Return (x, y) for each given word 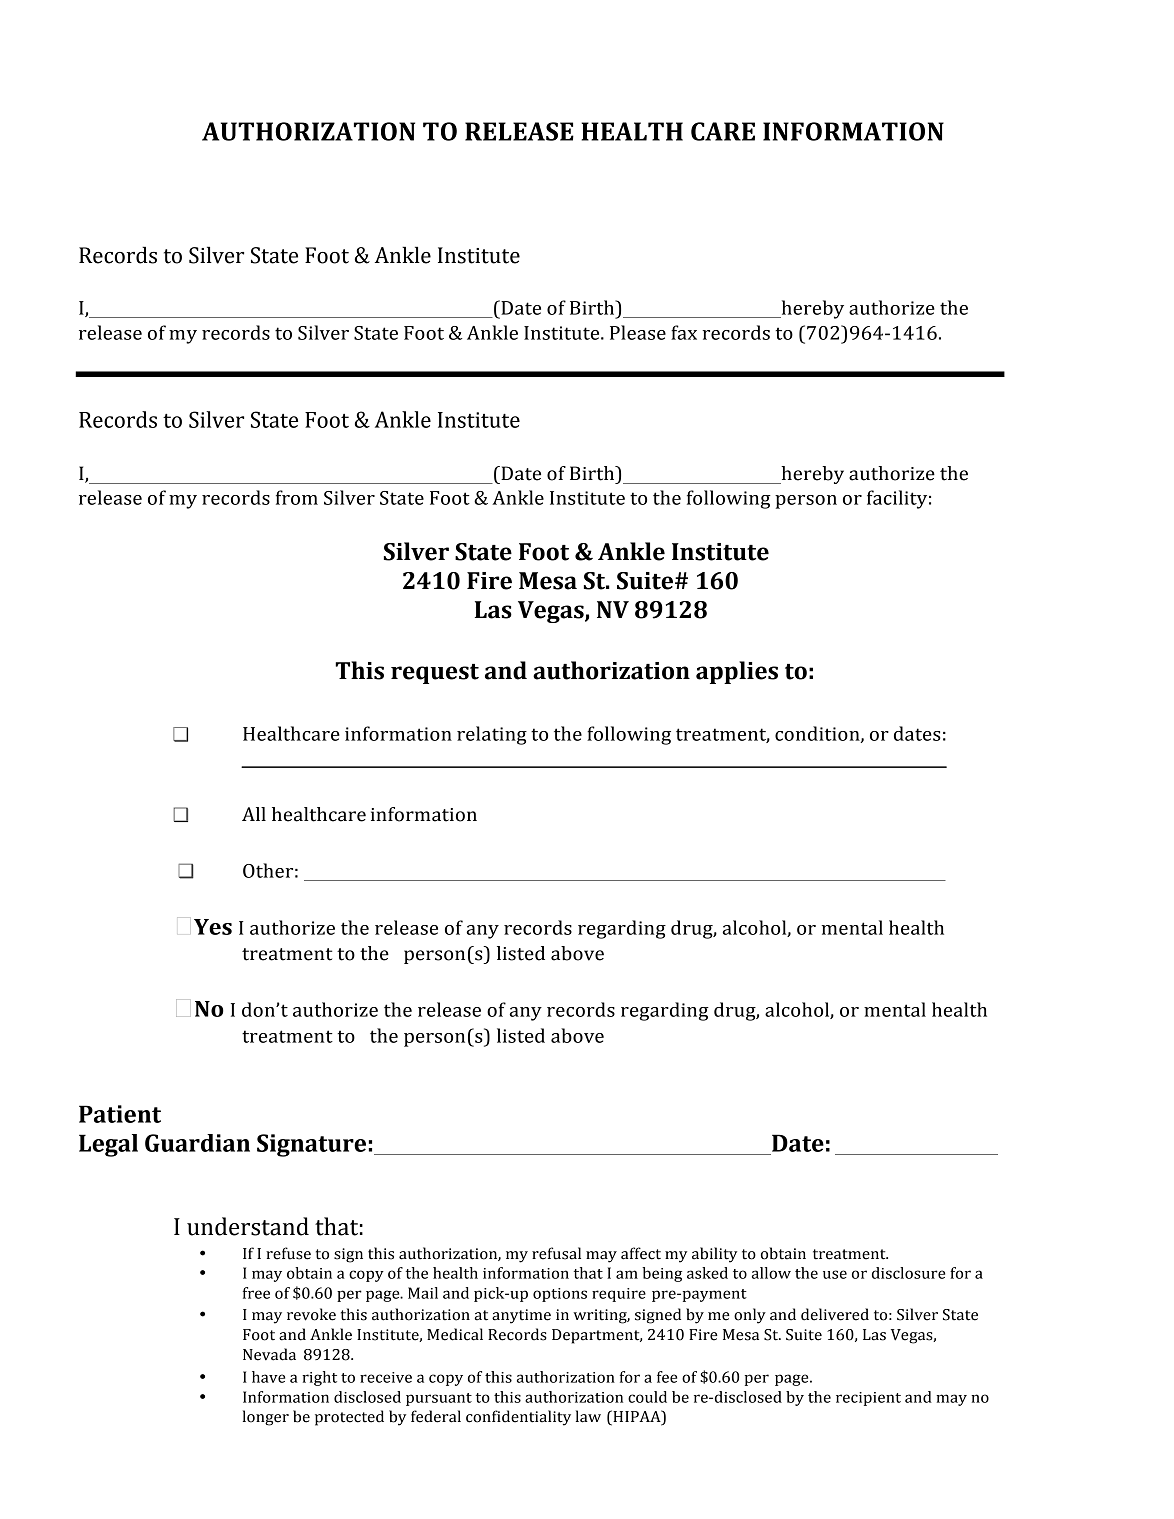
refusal (556, 1253)
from (297, 497)
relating (492, 735)
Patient (120, 1114)
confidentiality (518, 1418)
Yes (213, 927)
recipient (868, 1399)
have (268, 1377)
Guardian (197, 1143)
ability (714, 1255)
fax (684, 332)
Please (638, 332)
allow (771, 1273)
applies (737, 672)
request (435, 674)
